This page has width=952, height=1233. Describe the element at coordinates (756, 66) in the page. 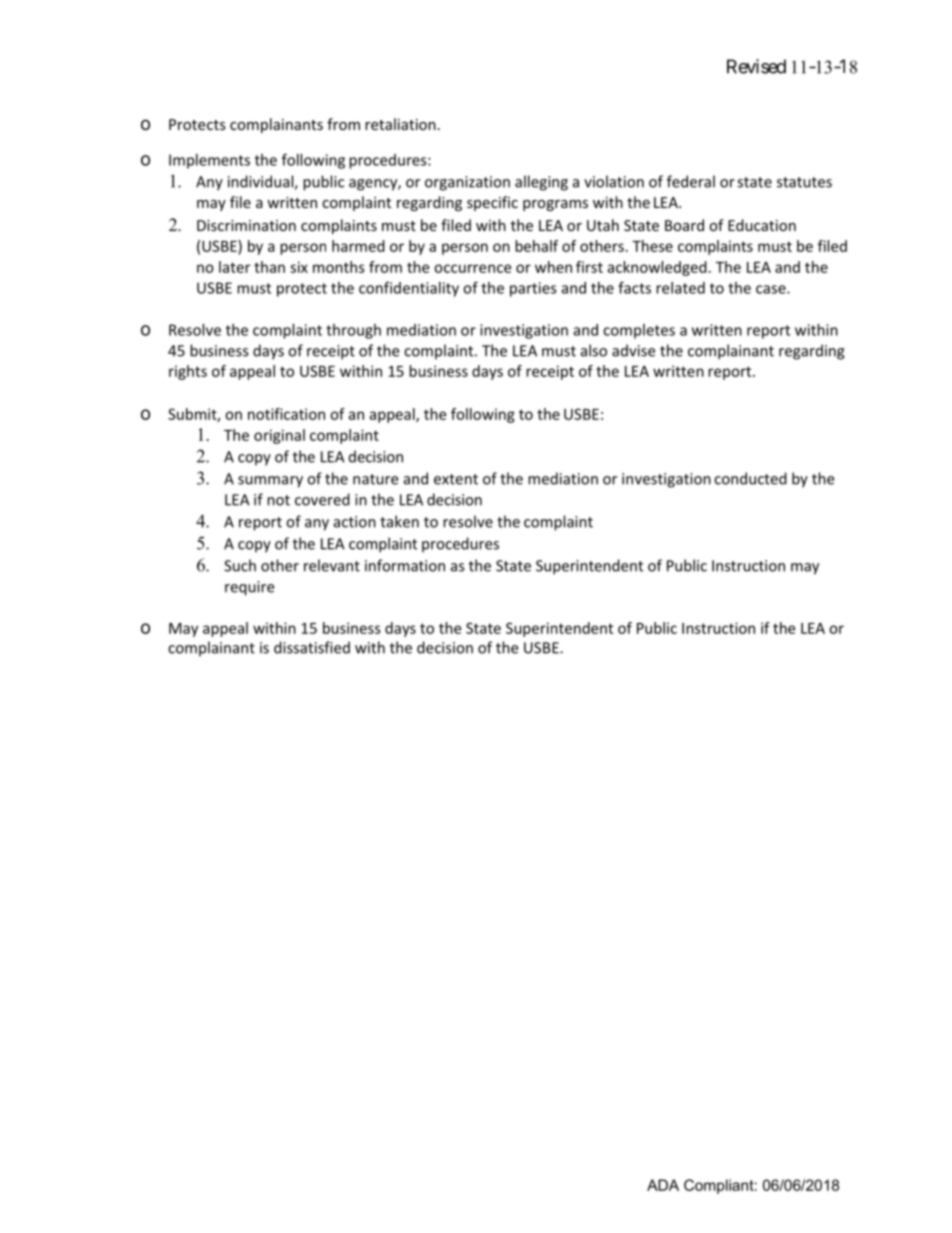

I see `Revised` at that location.
